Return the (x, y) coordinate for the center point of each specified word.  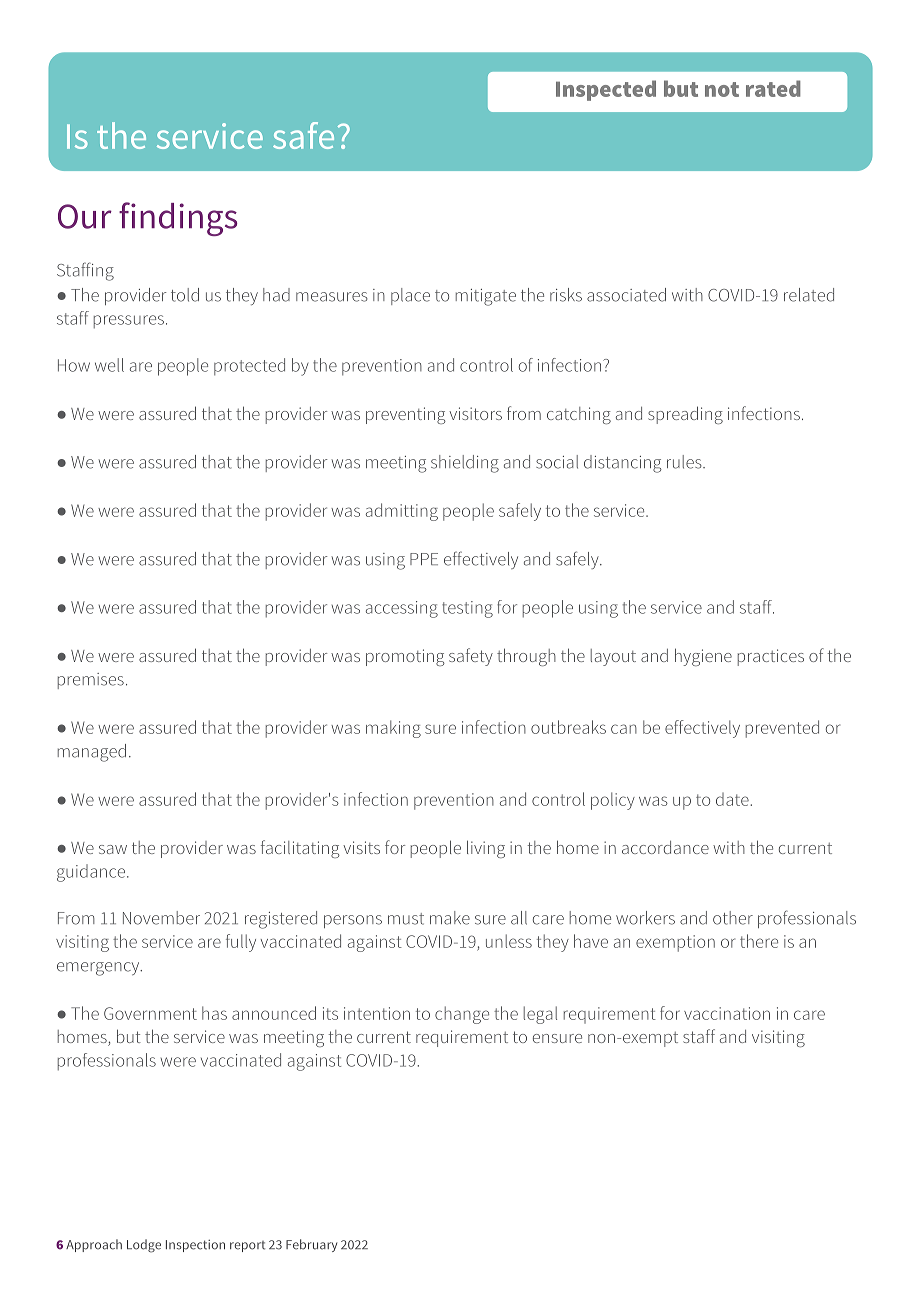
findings (178, 219)
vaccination (727, 1013)
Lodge (144, 1246)
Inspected (606, 90)
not (722, 89)
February (311, 1245)
